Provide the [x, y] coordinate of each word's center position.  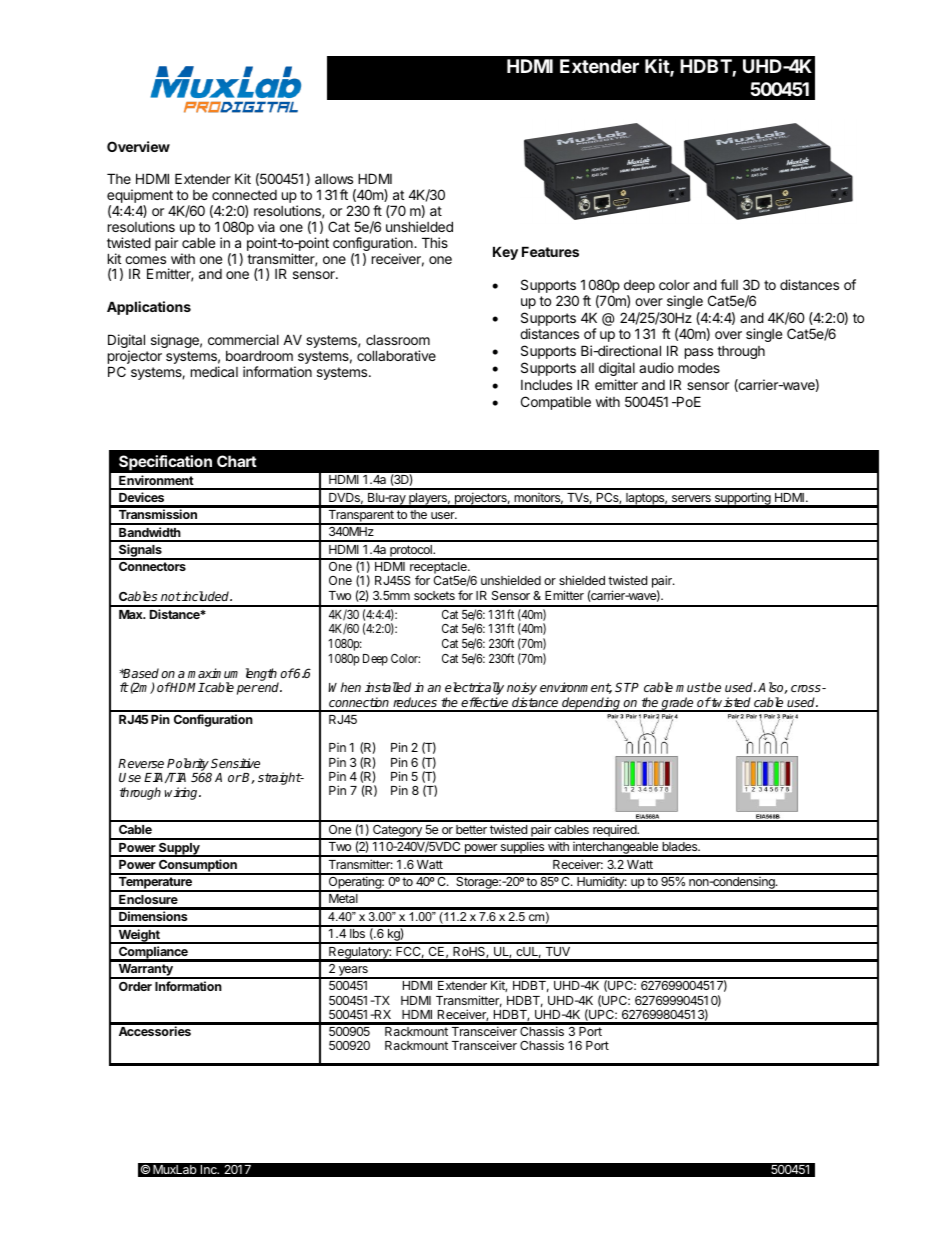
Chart [237, 461]
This [435, 242]
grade [678, 704]
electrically [474, 690]
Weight [139, 936]
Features [550, 251]
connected [244, 195]
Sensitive [235, 763]
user [444, 515]
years [353, 972]
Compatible [556, 403]
